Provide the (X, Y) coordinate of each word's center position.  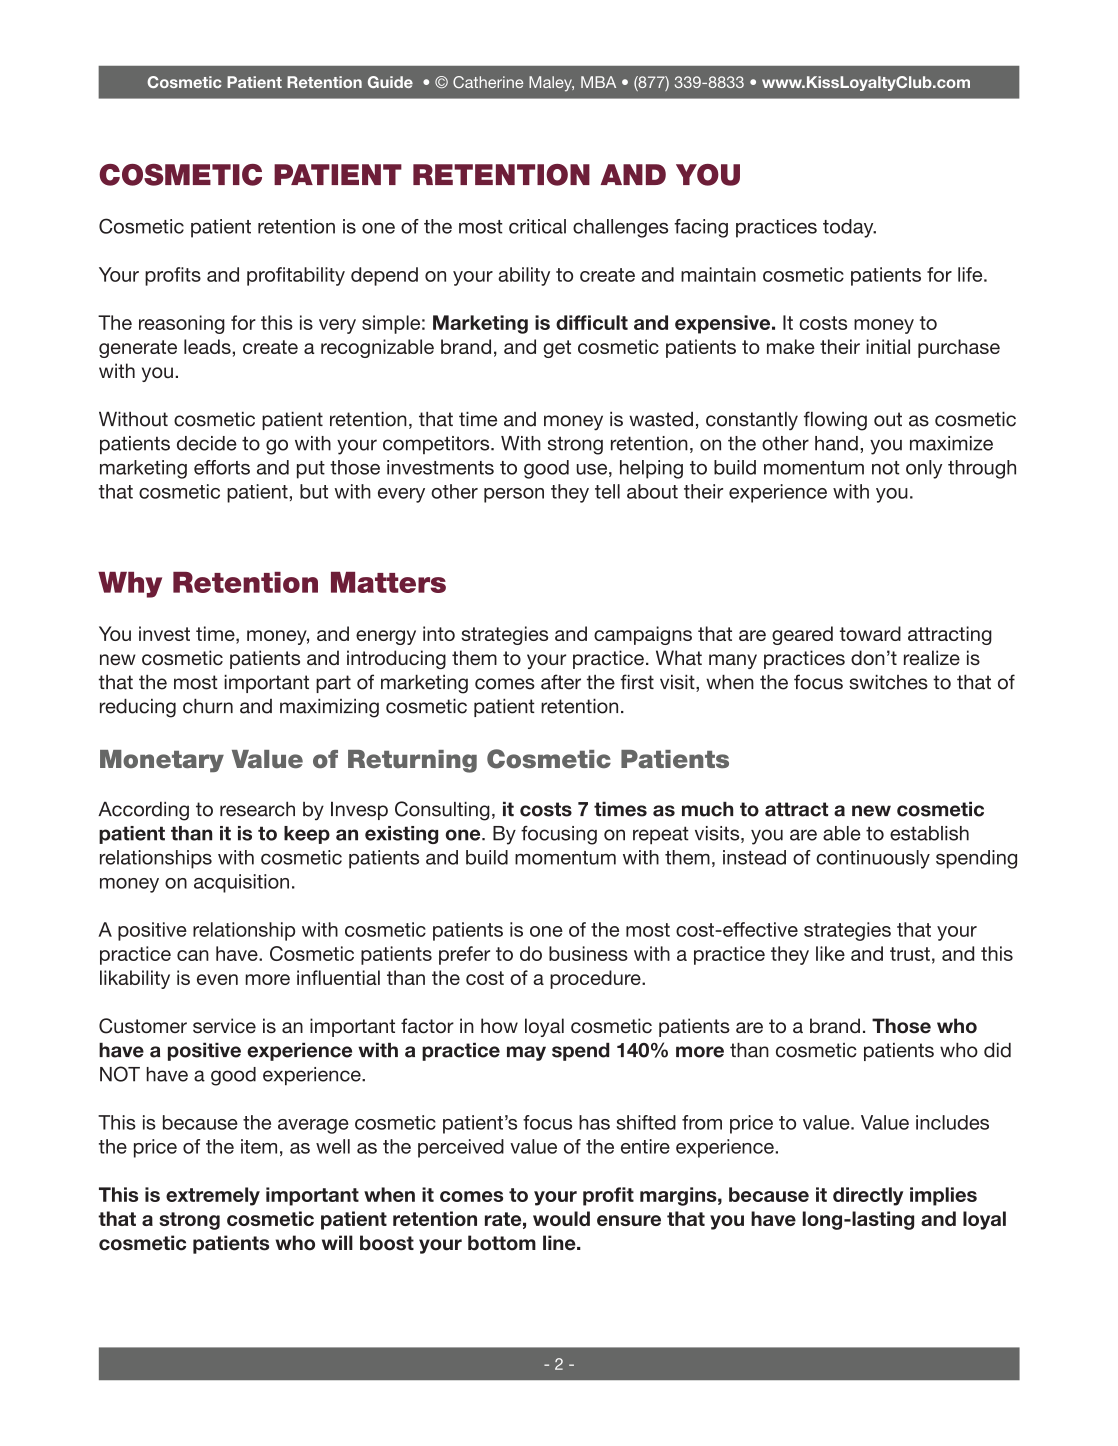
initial (888, 346)
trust (910, 954)
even (217, 979)
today (849, 228)
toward (870, 633)
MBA (598, 82)
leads (207, 346)
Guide (390, 82)
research (257, 809)
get (557, 349)
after (561, 682)
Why (130, 585)
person (514, 495)
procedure (596, 979)
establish (929, 833)
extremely (213, 1196)
